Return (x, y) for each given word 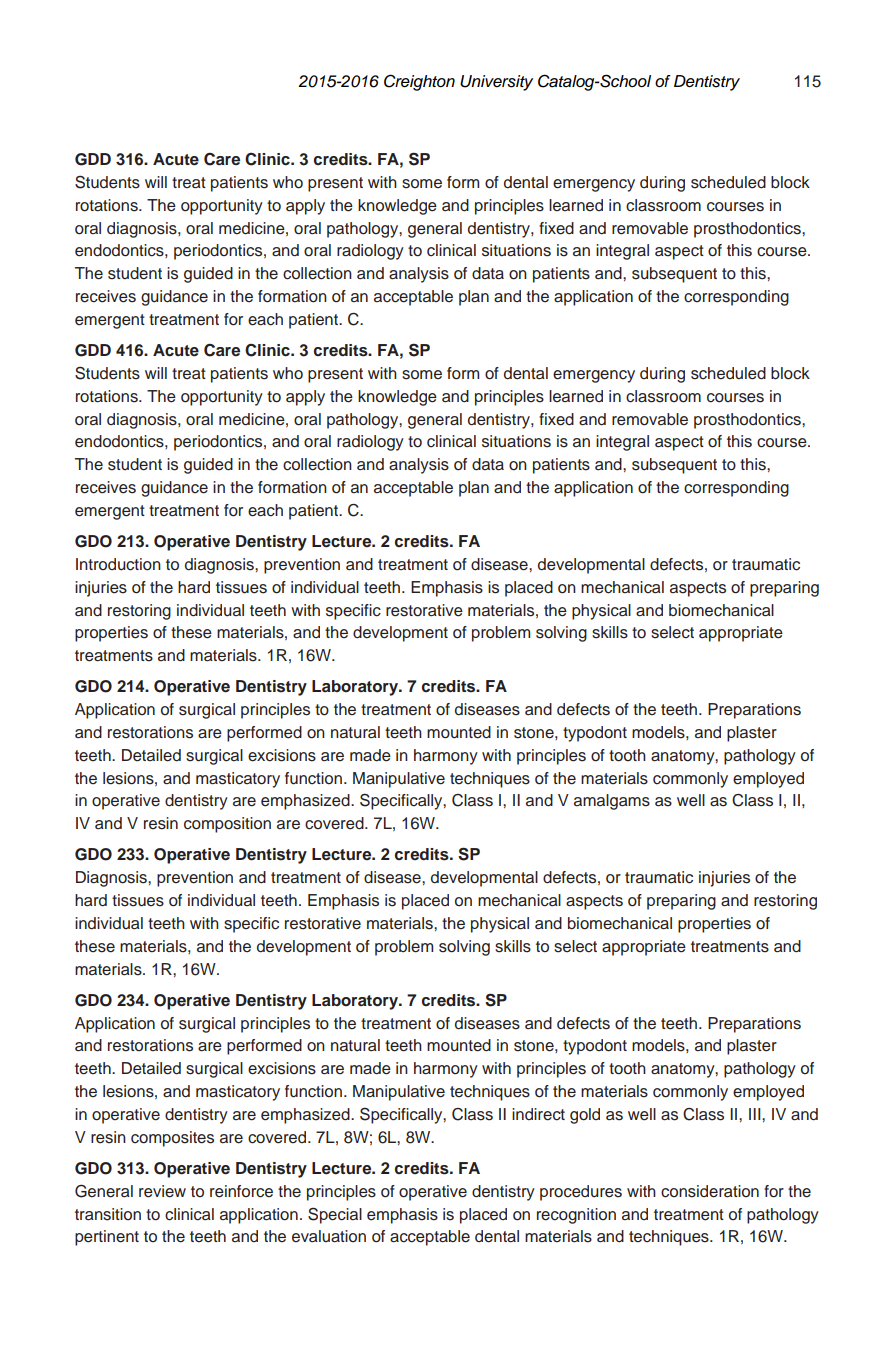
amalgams (612, 802)
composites (172, 1139)
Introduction (118, 564)
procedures (581, 1193)
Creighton (419, 82)
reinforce (241, 1191)
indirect (538, 1114)
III (756, 1114)
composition (227, 825)
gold (585, 1116)
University (496, 83)
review (162, 1191)
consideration (710, 1191)
